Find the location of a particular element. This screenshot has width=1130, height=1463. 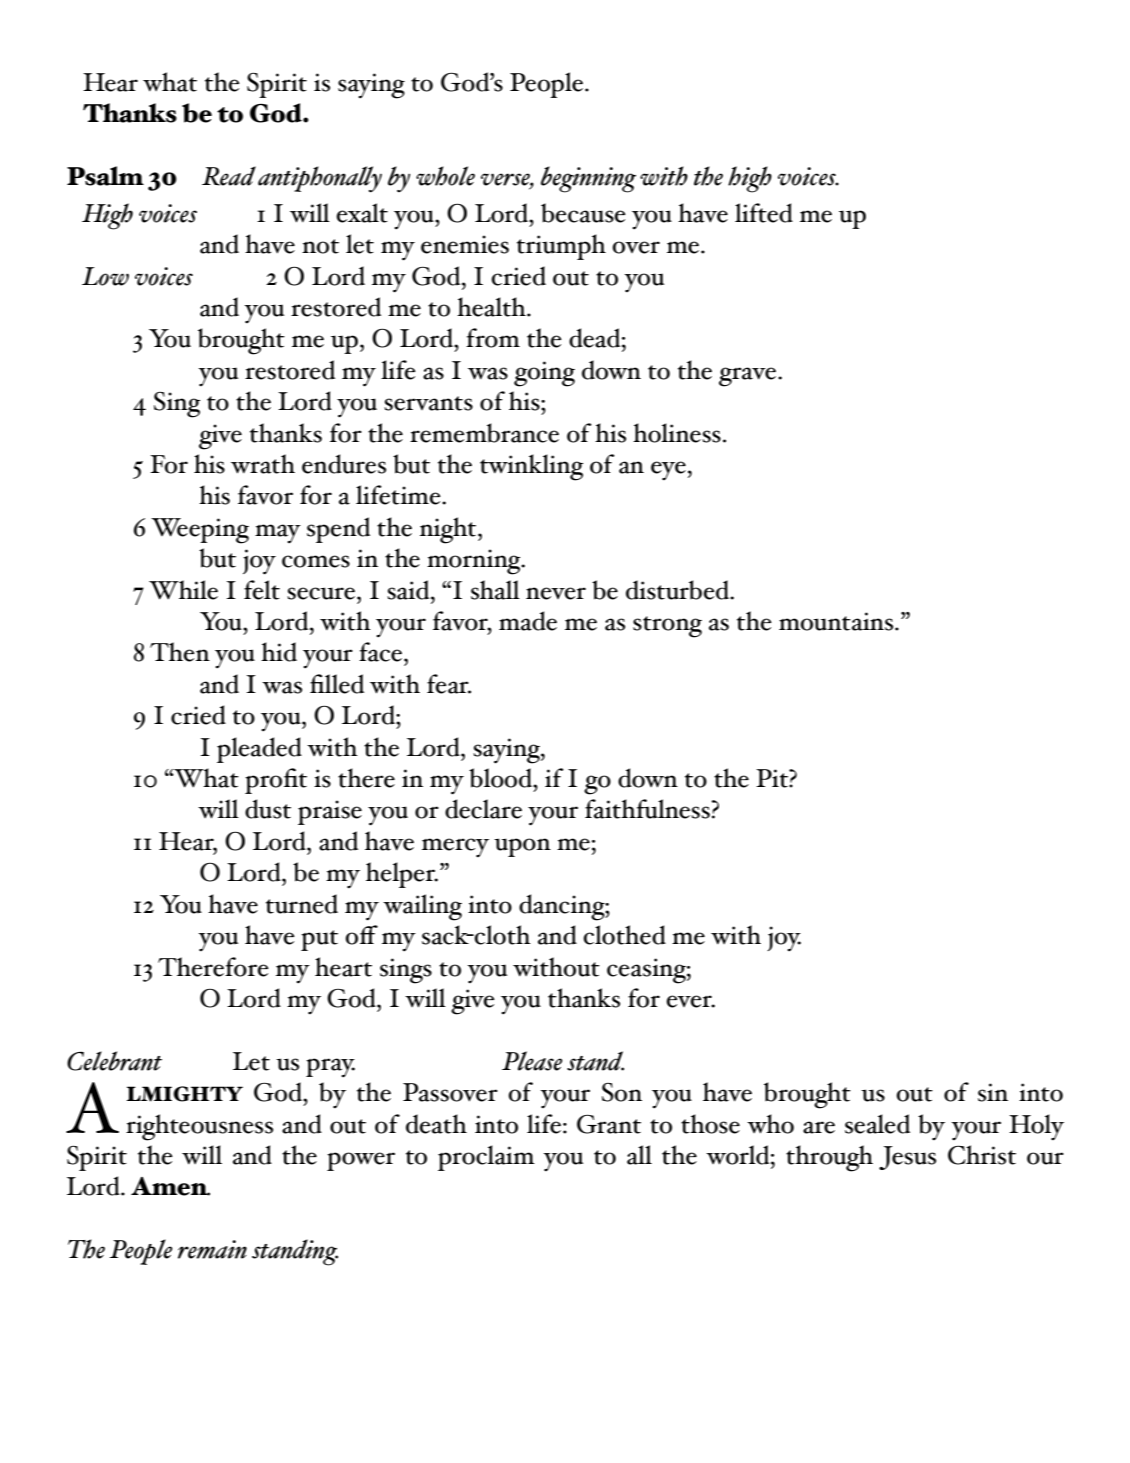

Read is located at coordinates (229, 176).
